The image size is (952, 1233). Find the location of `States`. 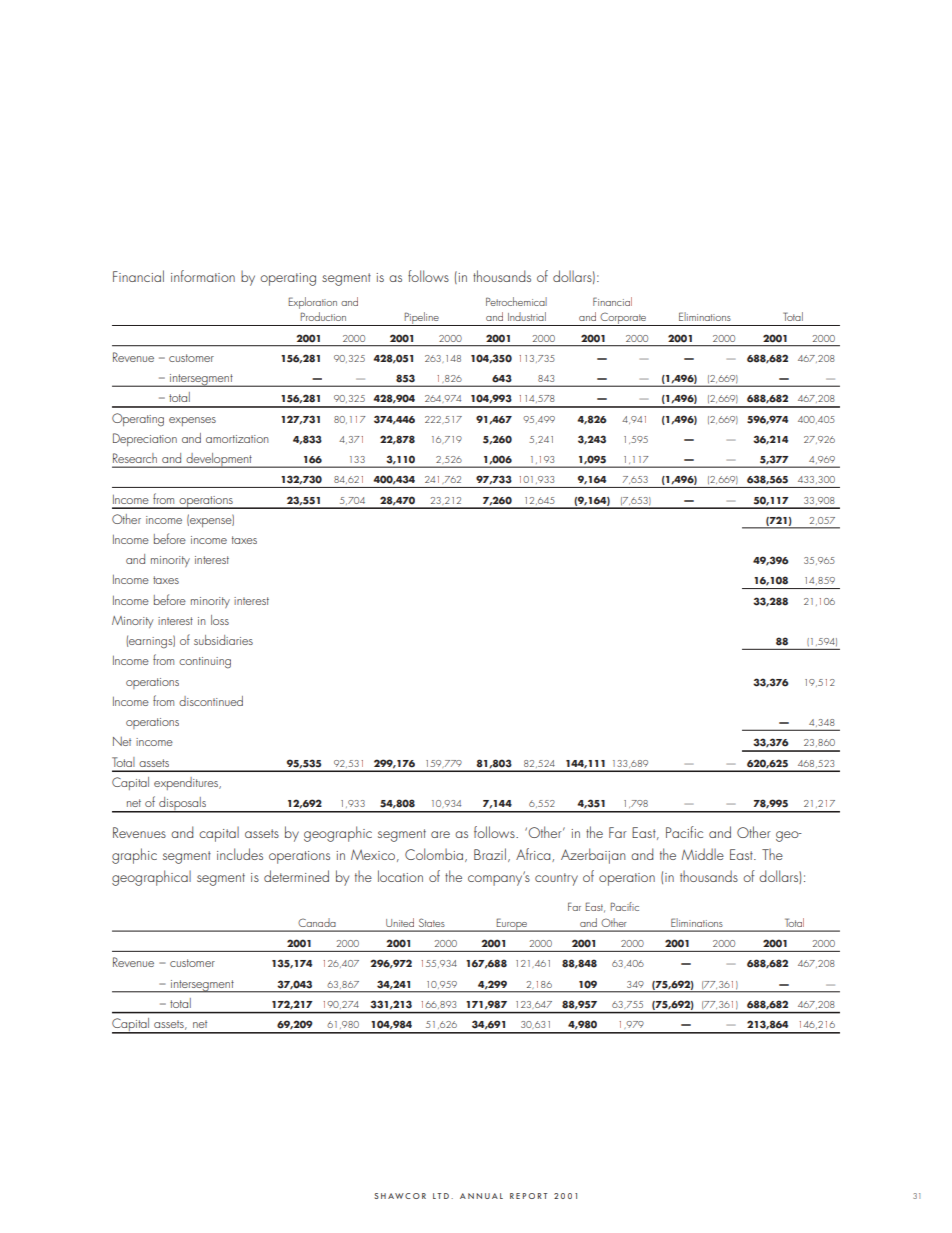

States is located at coordinates (431, 923).
